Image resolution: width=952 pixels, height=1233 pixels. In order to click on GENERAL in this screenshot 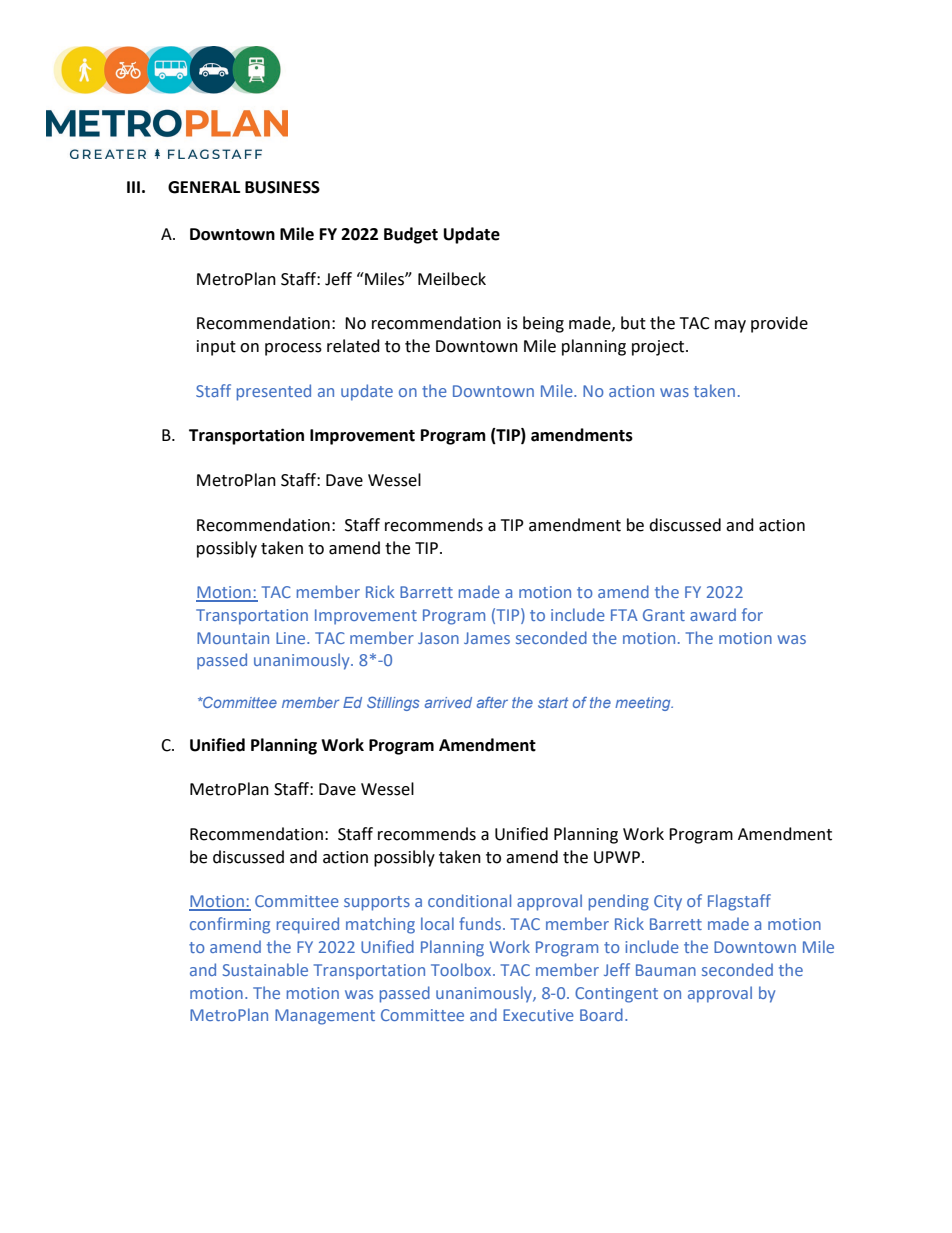, I will do `click(204, 187)`.
